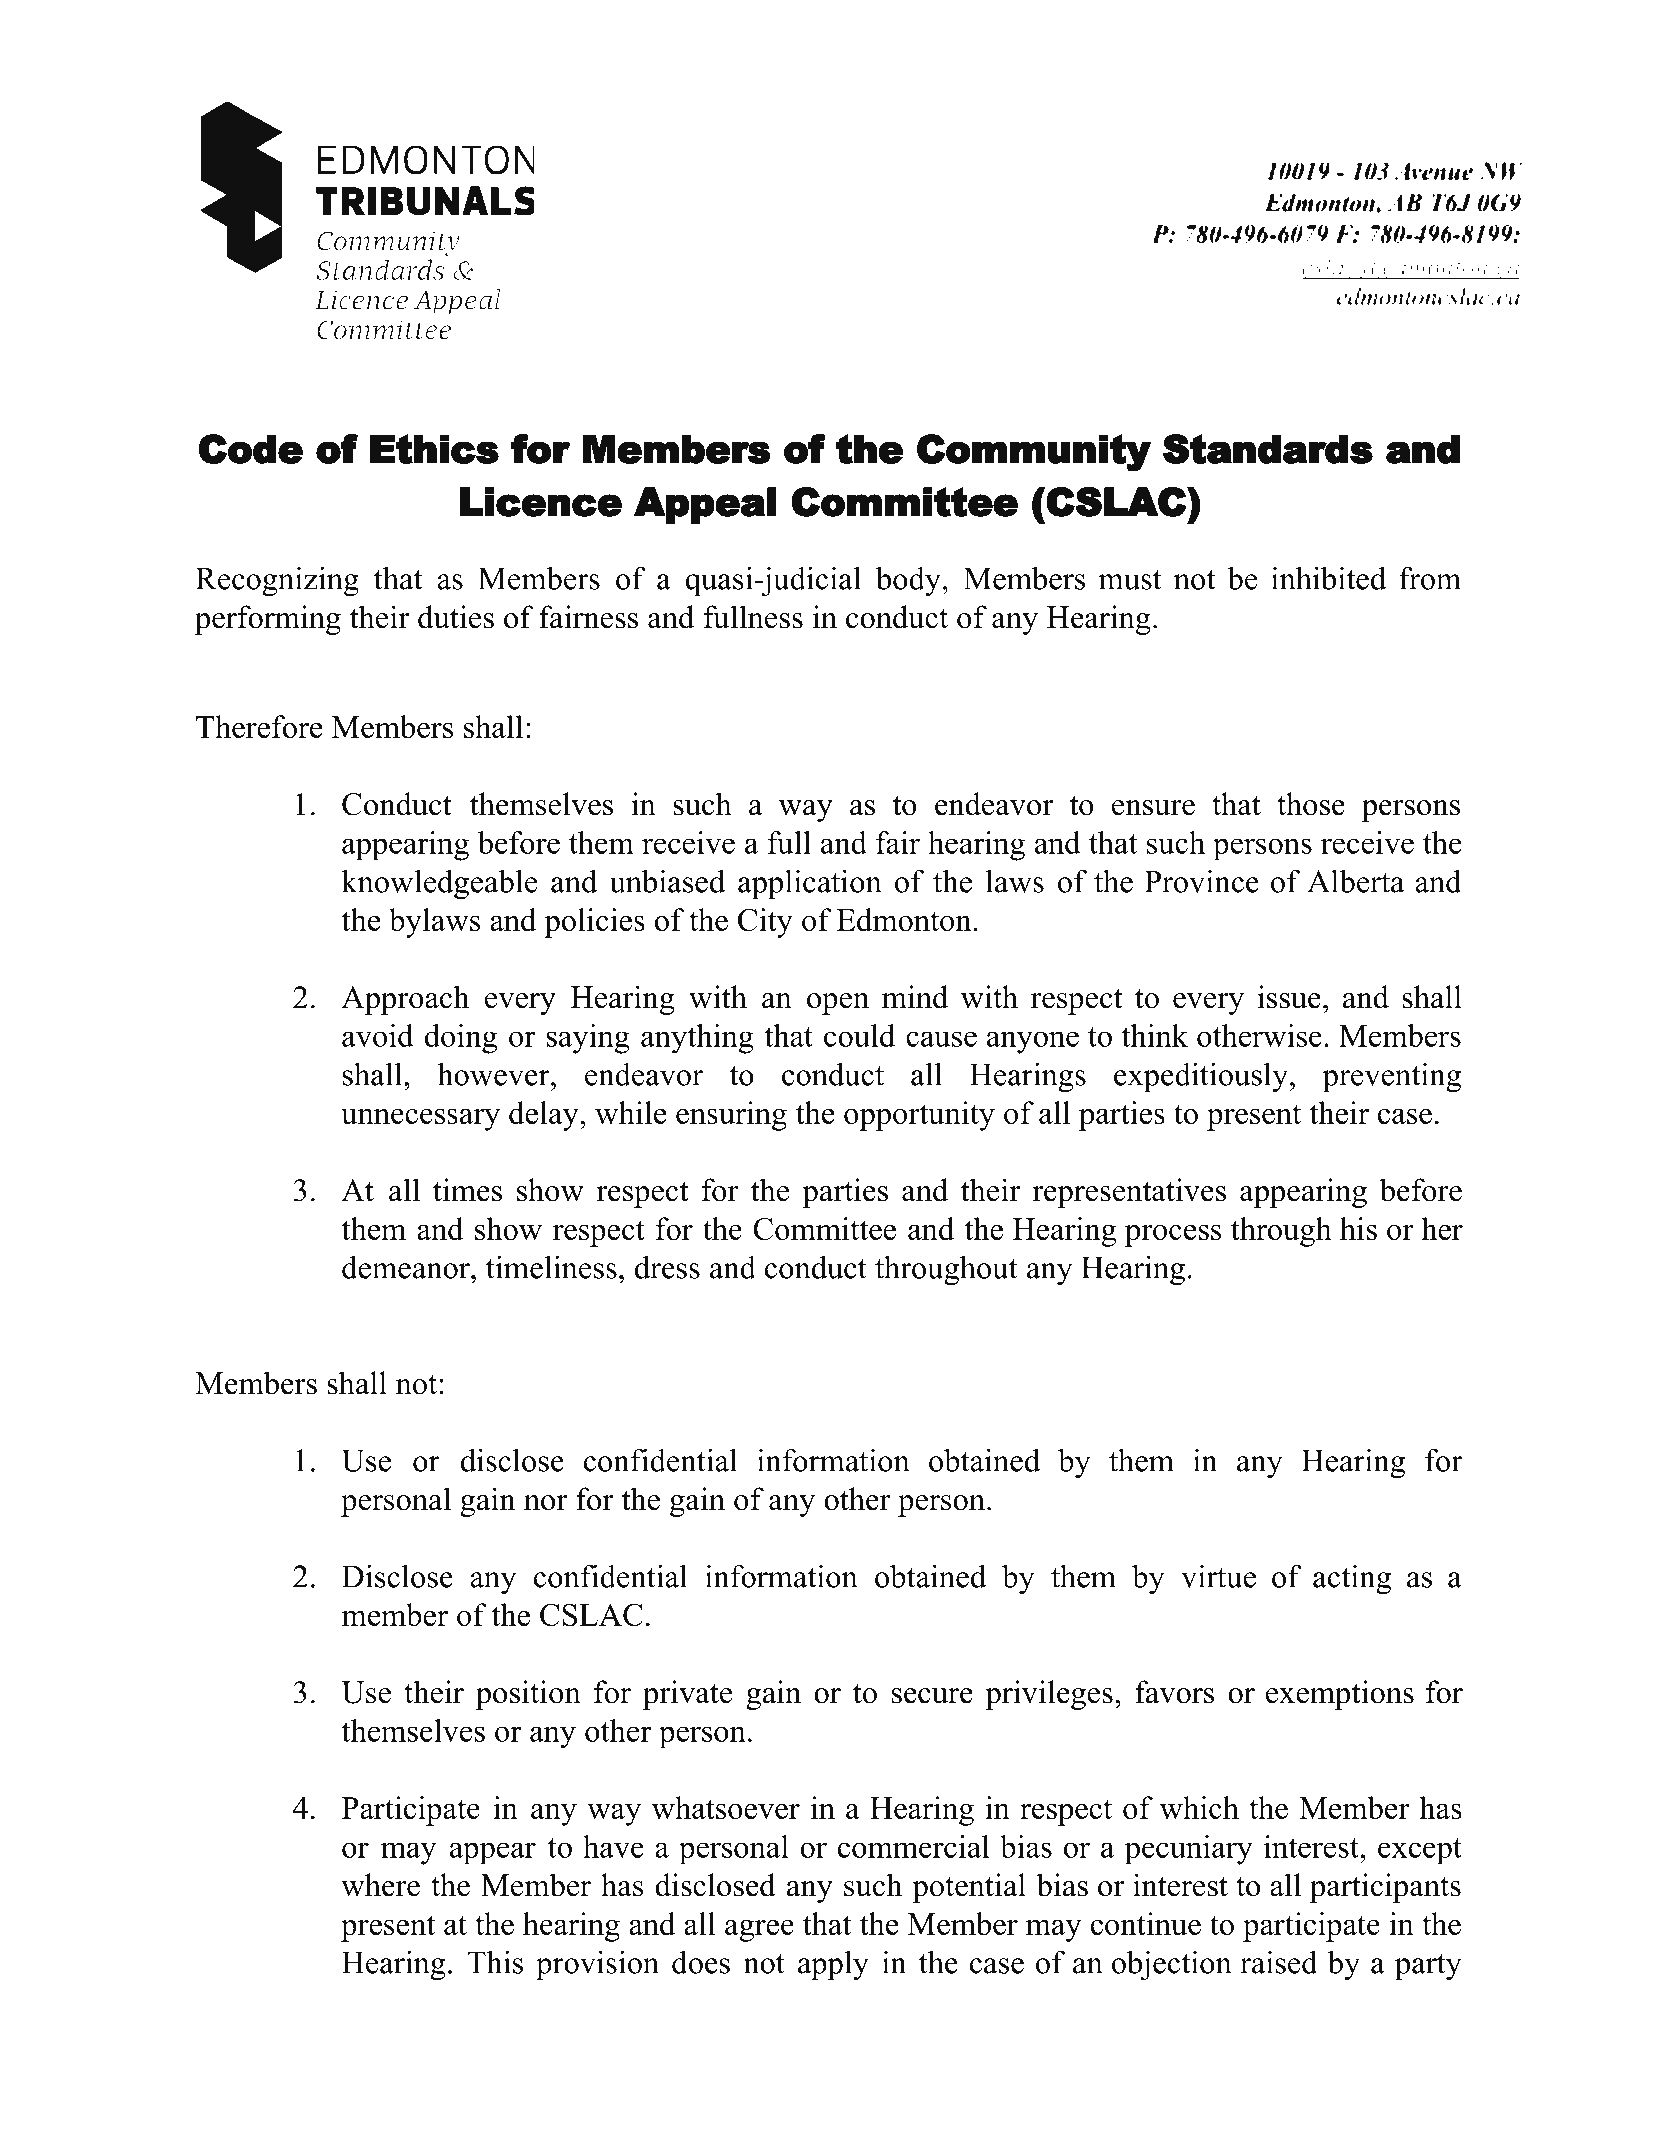 This page has width=1658, height=2146. I want to click on virtue, so click(1218, 1576).
